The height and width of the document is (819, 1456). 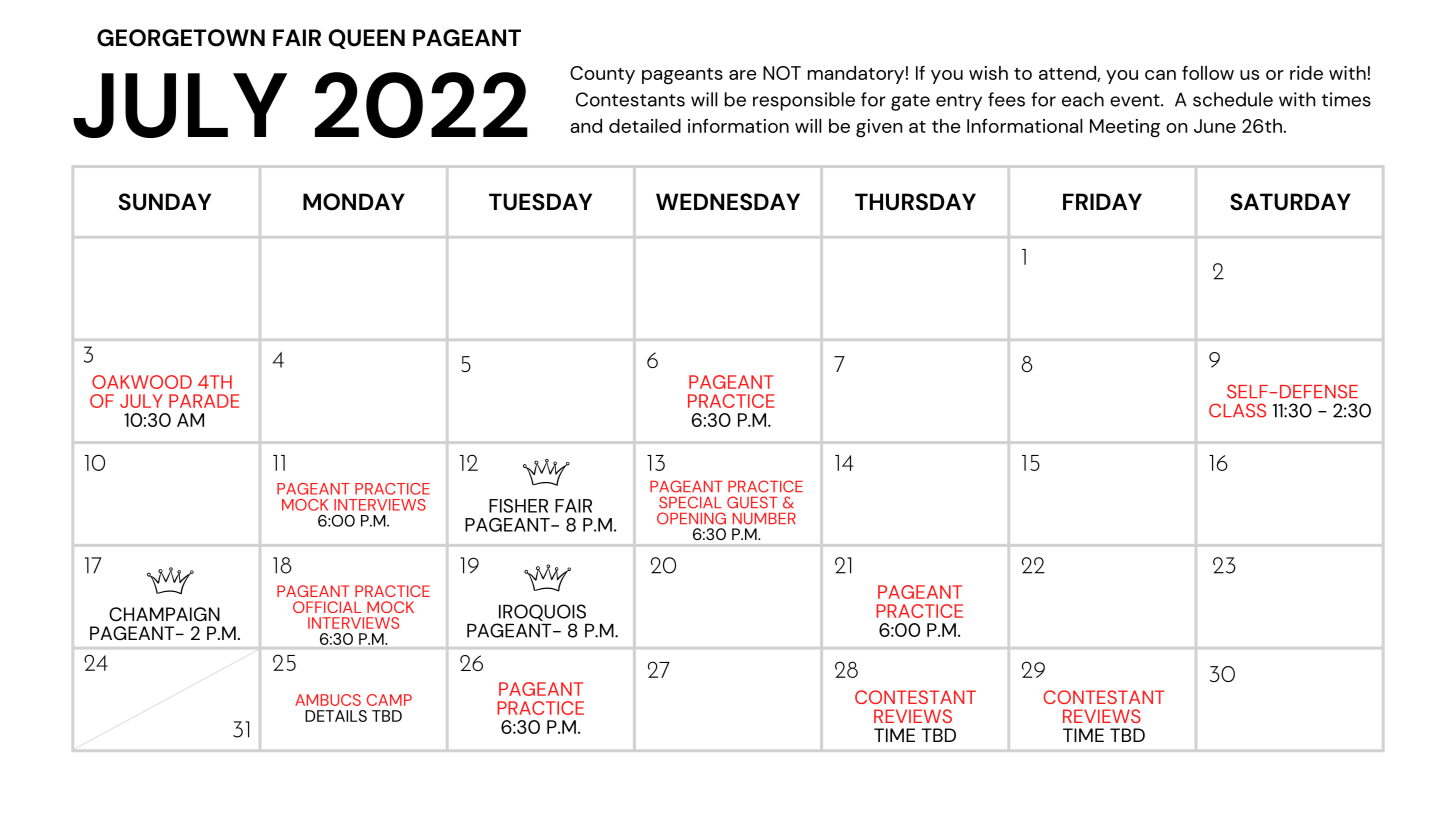 I want to click on QUEEN, so click(x=367, y=39).
